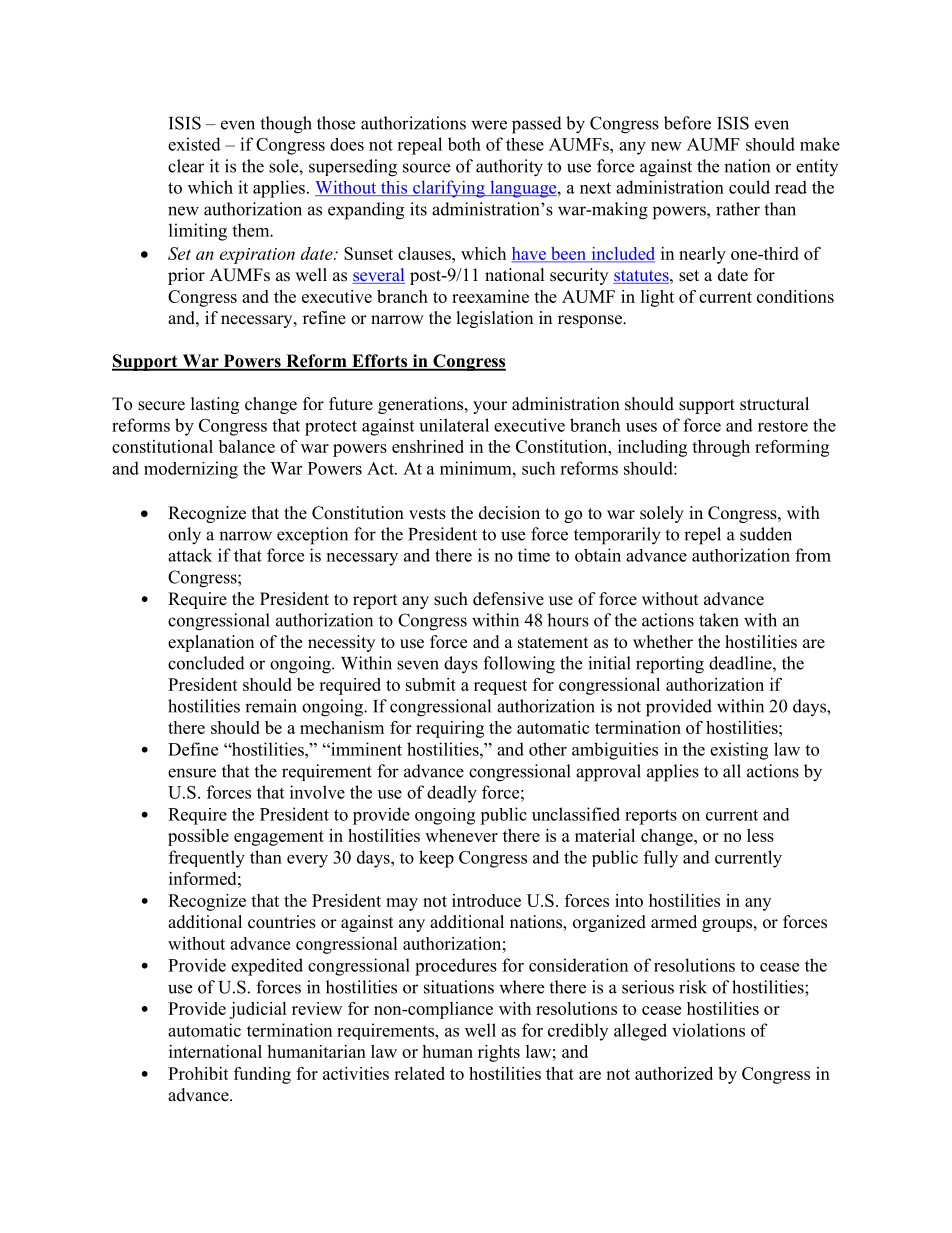 The height and width of the image is (1233, 952). What do you see at coordinates (190, 555) in the image?
I see `attack` at bounding box center [190, 555].
